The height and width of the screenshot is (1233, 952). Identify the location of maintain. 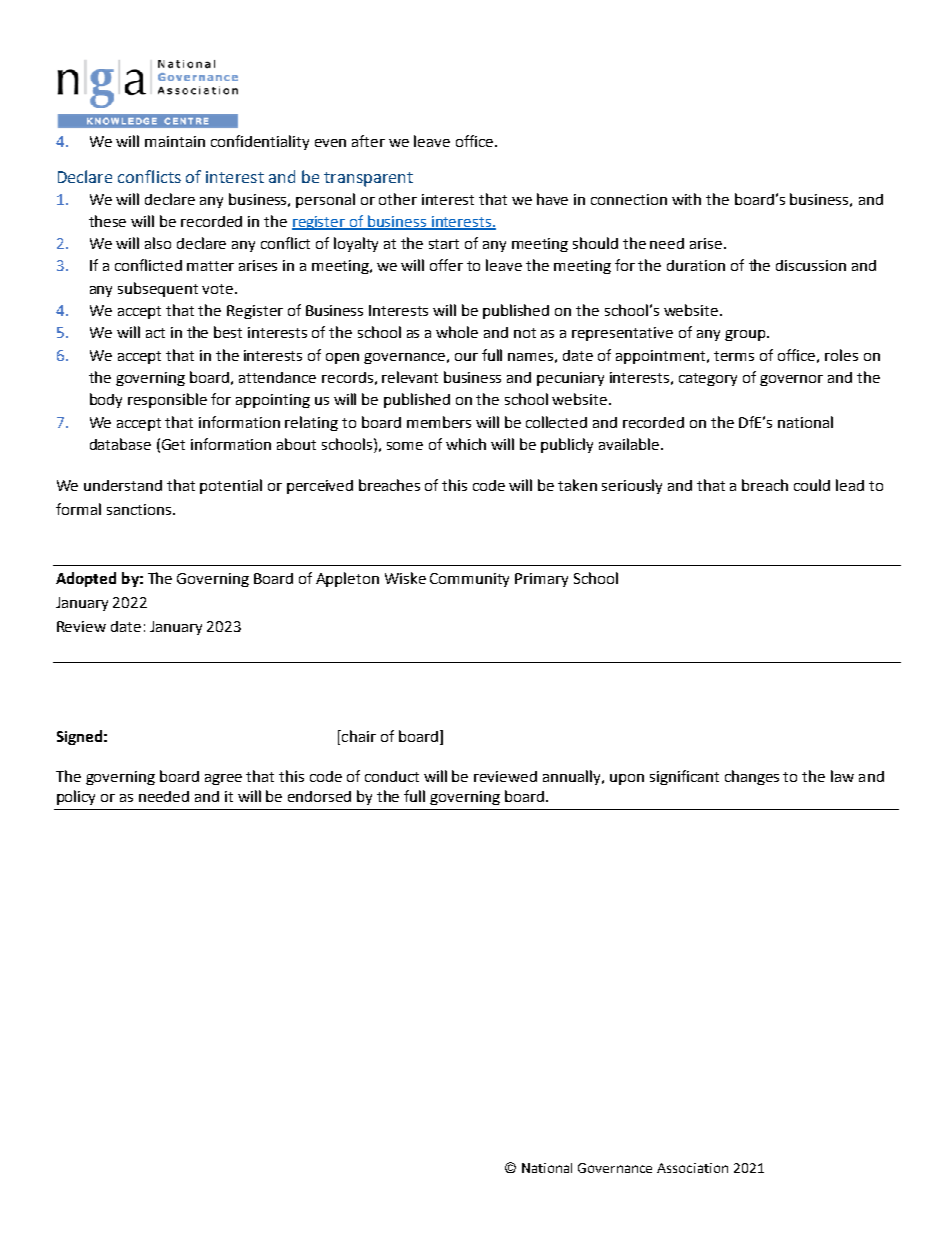
(175, 141).
